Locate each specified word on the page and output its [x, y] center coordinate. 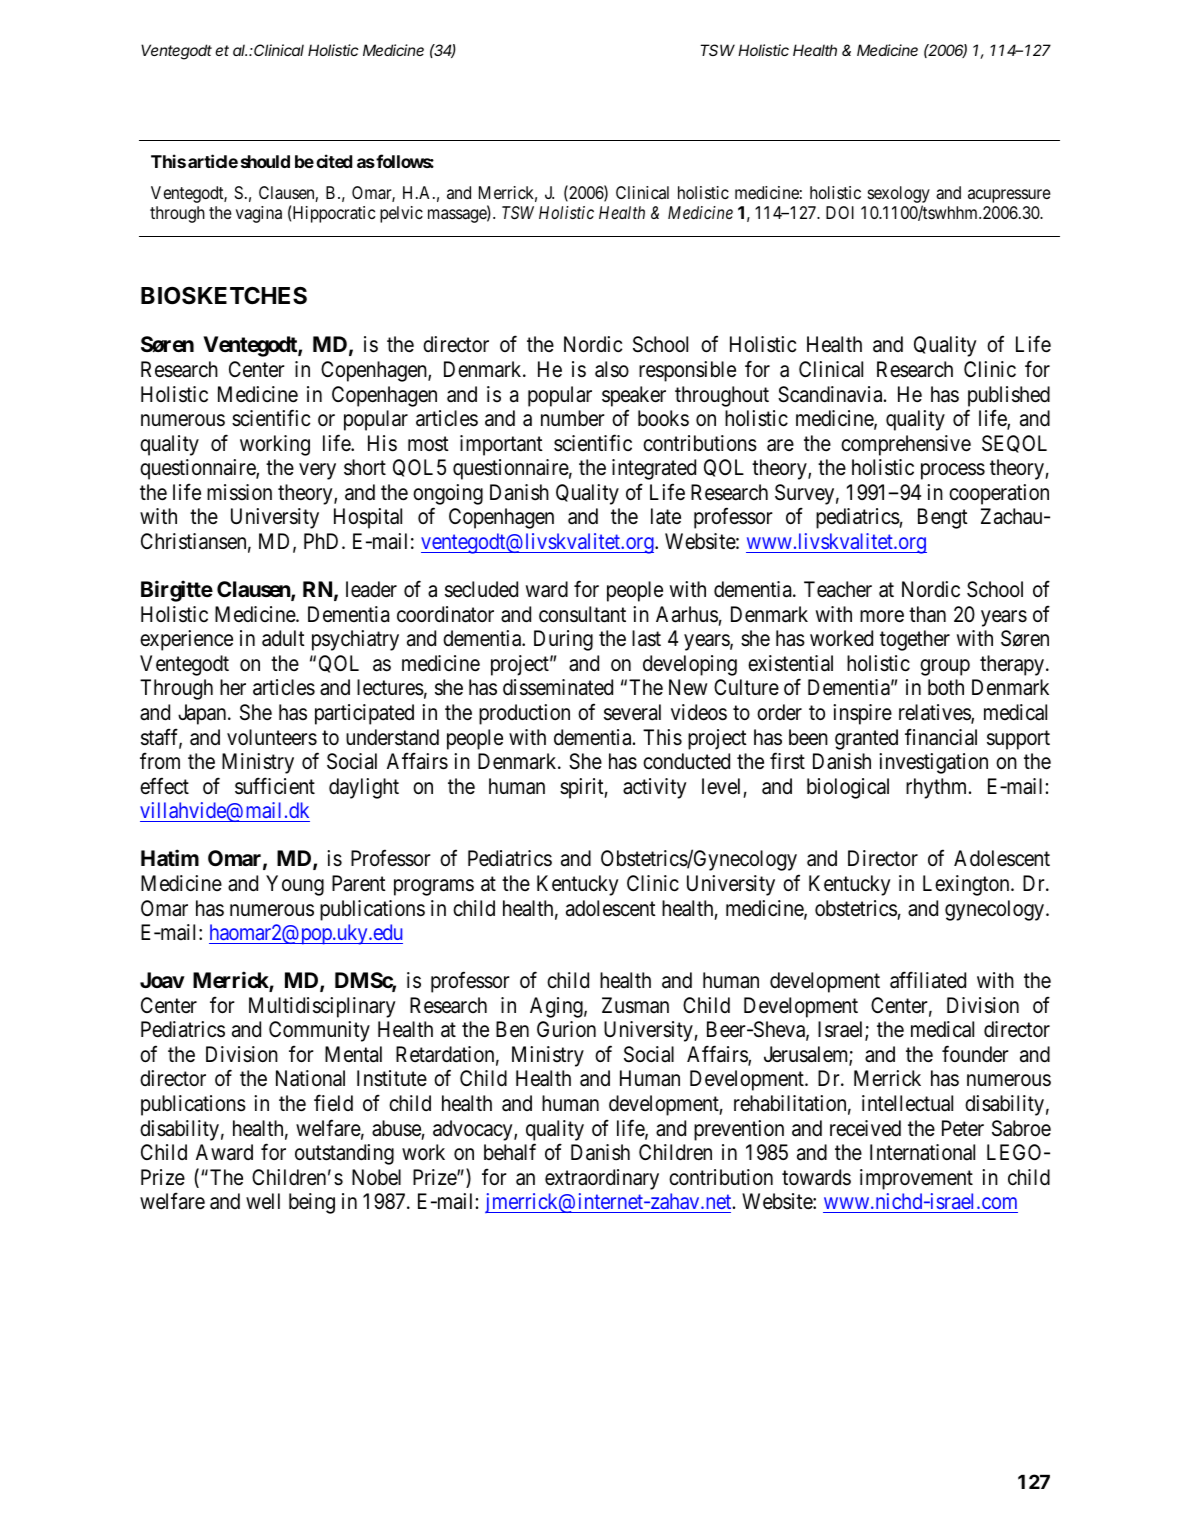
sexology [899, 196]
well [263, 1201]
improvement [916, 1179]
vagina [259, 214]
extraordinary [602, 1179]
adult [283, 638]
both [946, 687]
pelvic [401, 214]
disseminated [558, 687]
